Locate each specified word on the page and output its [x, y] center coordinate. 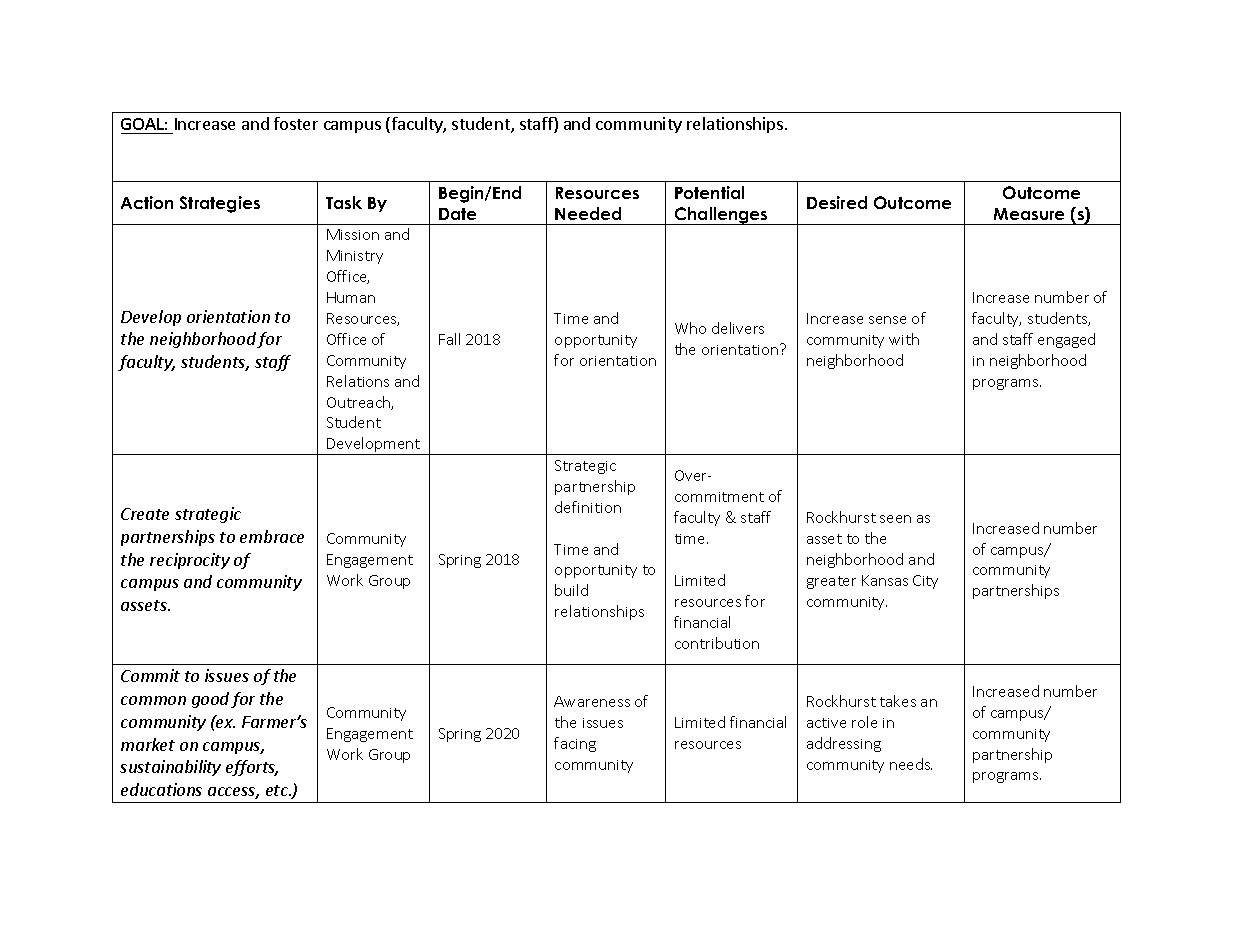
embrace [272, 536]
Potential [709, 192]
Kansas [885, 580]
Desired [837, 202]
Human [351, 297]
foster [296, 123]
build [571, 590]
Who [690, 328]
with [904, 339]
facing [575, 744]
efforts [252, 768]
